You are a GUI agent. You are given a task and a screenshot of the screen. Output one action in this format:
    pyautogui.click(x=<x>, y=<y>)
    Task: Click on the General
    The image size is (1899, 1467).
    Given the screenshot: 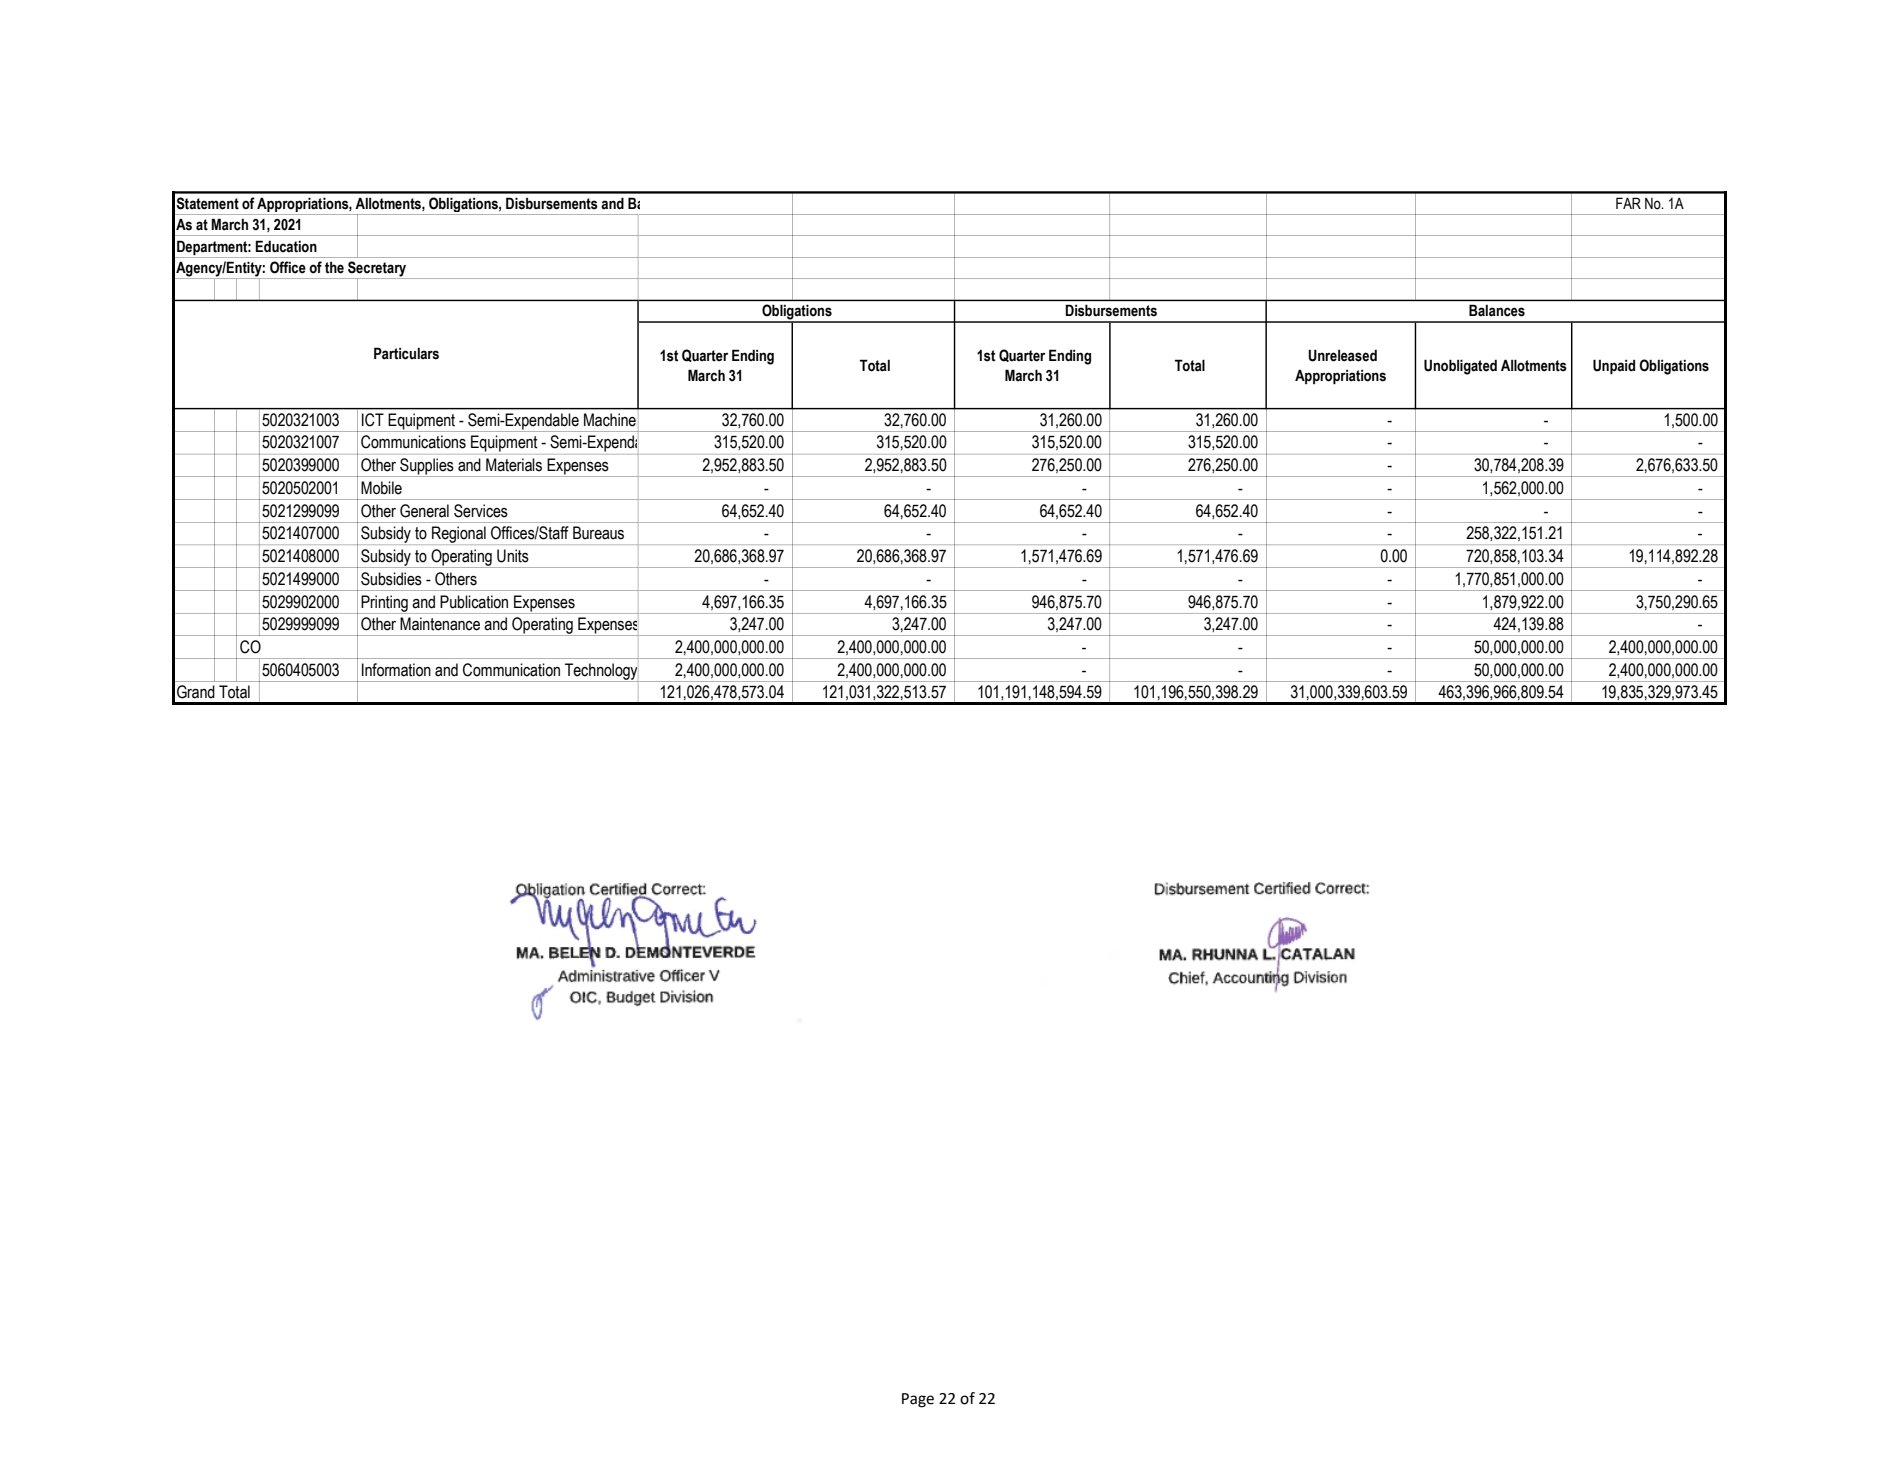 What is the action you would take?
    pyautogui.click(x=424, y=511)
